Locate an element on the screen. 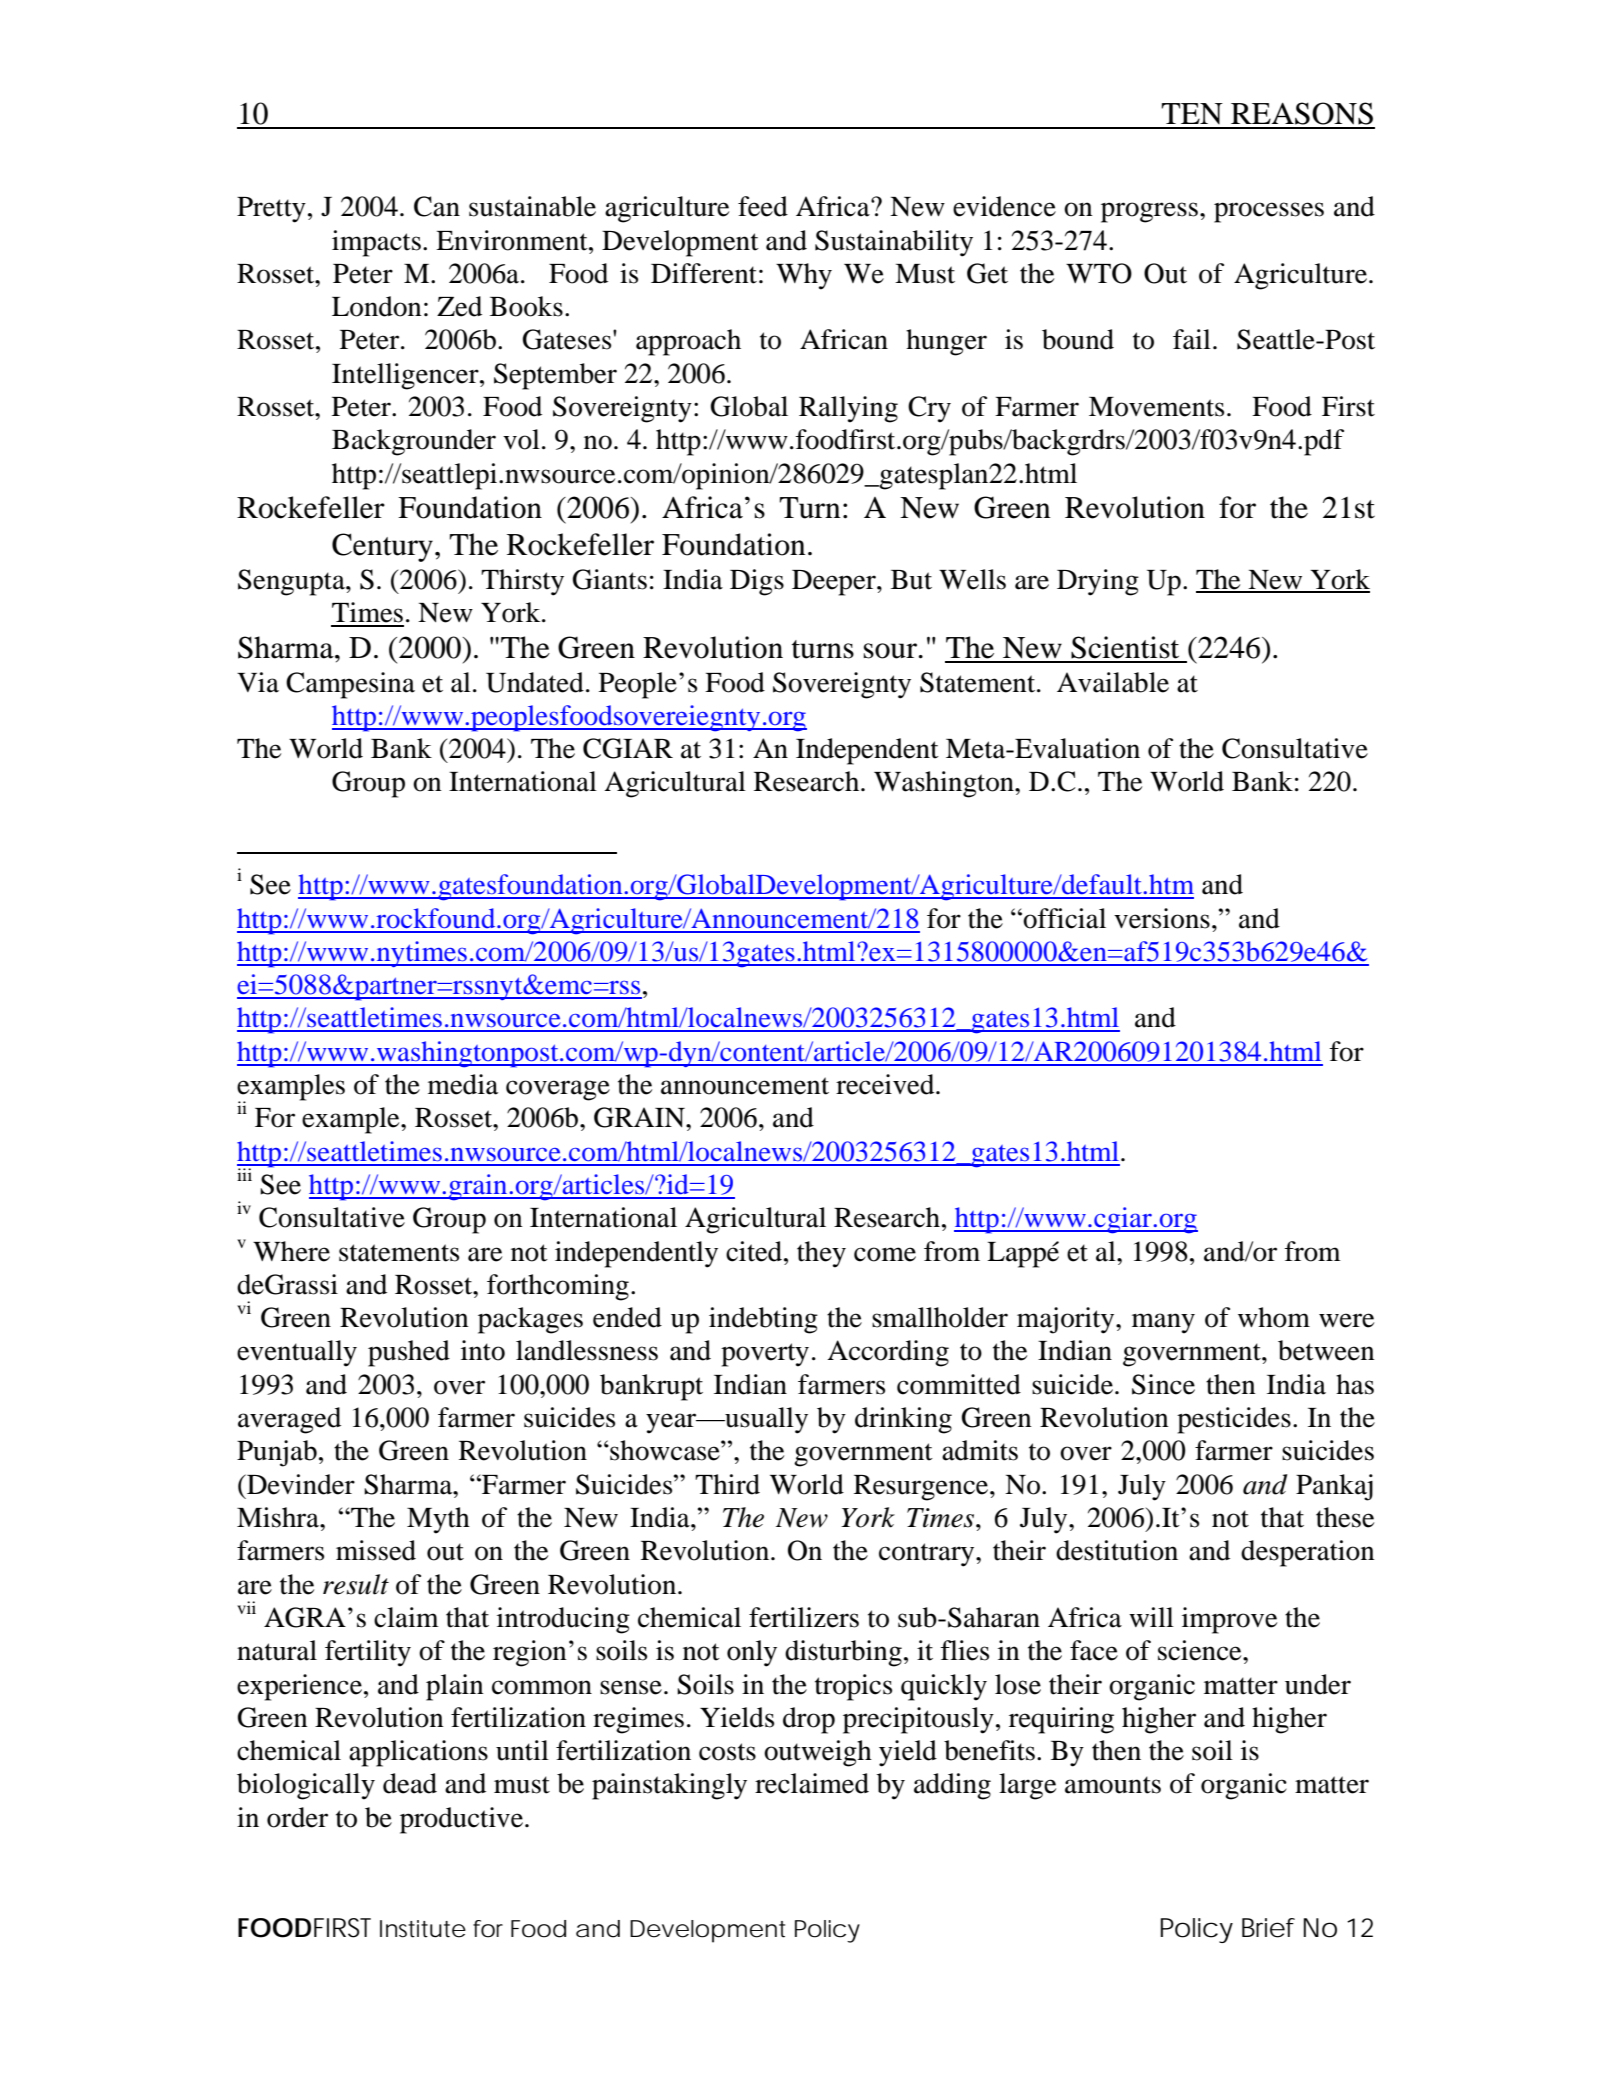 This screenshot has height=2085, width=1612. outweigh is located at coordinates (818, 1753).
